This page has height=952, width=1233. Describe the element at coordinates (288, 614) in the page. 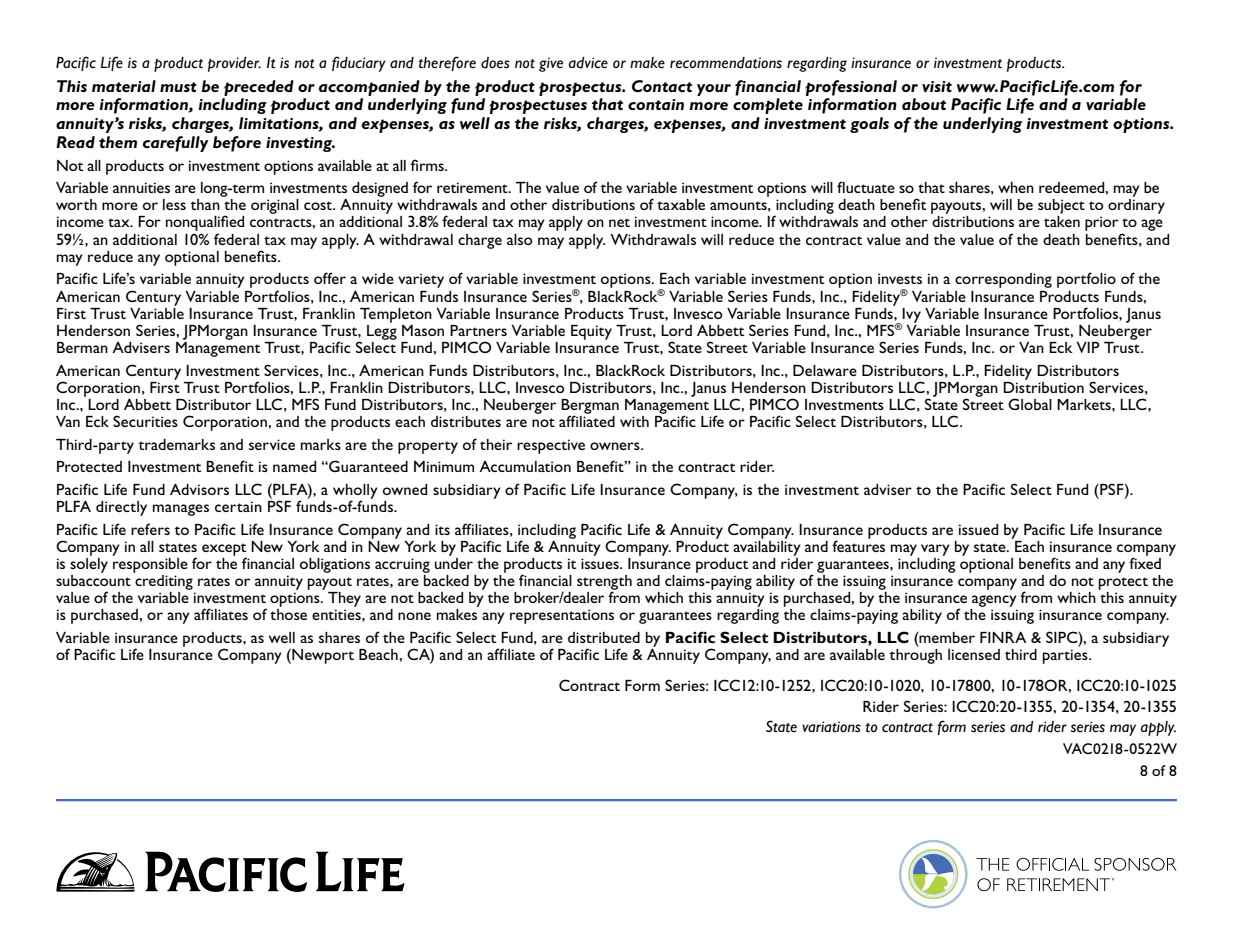

I see `those` at that location.
